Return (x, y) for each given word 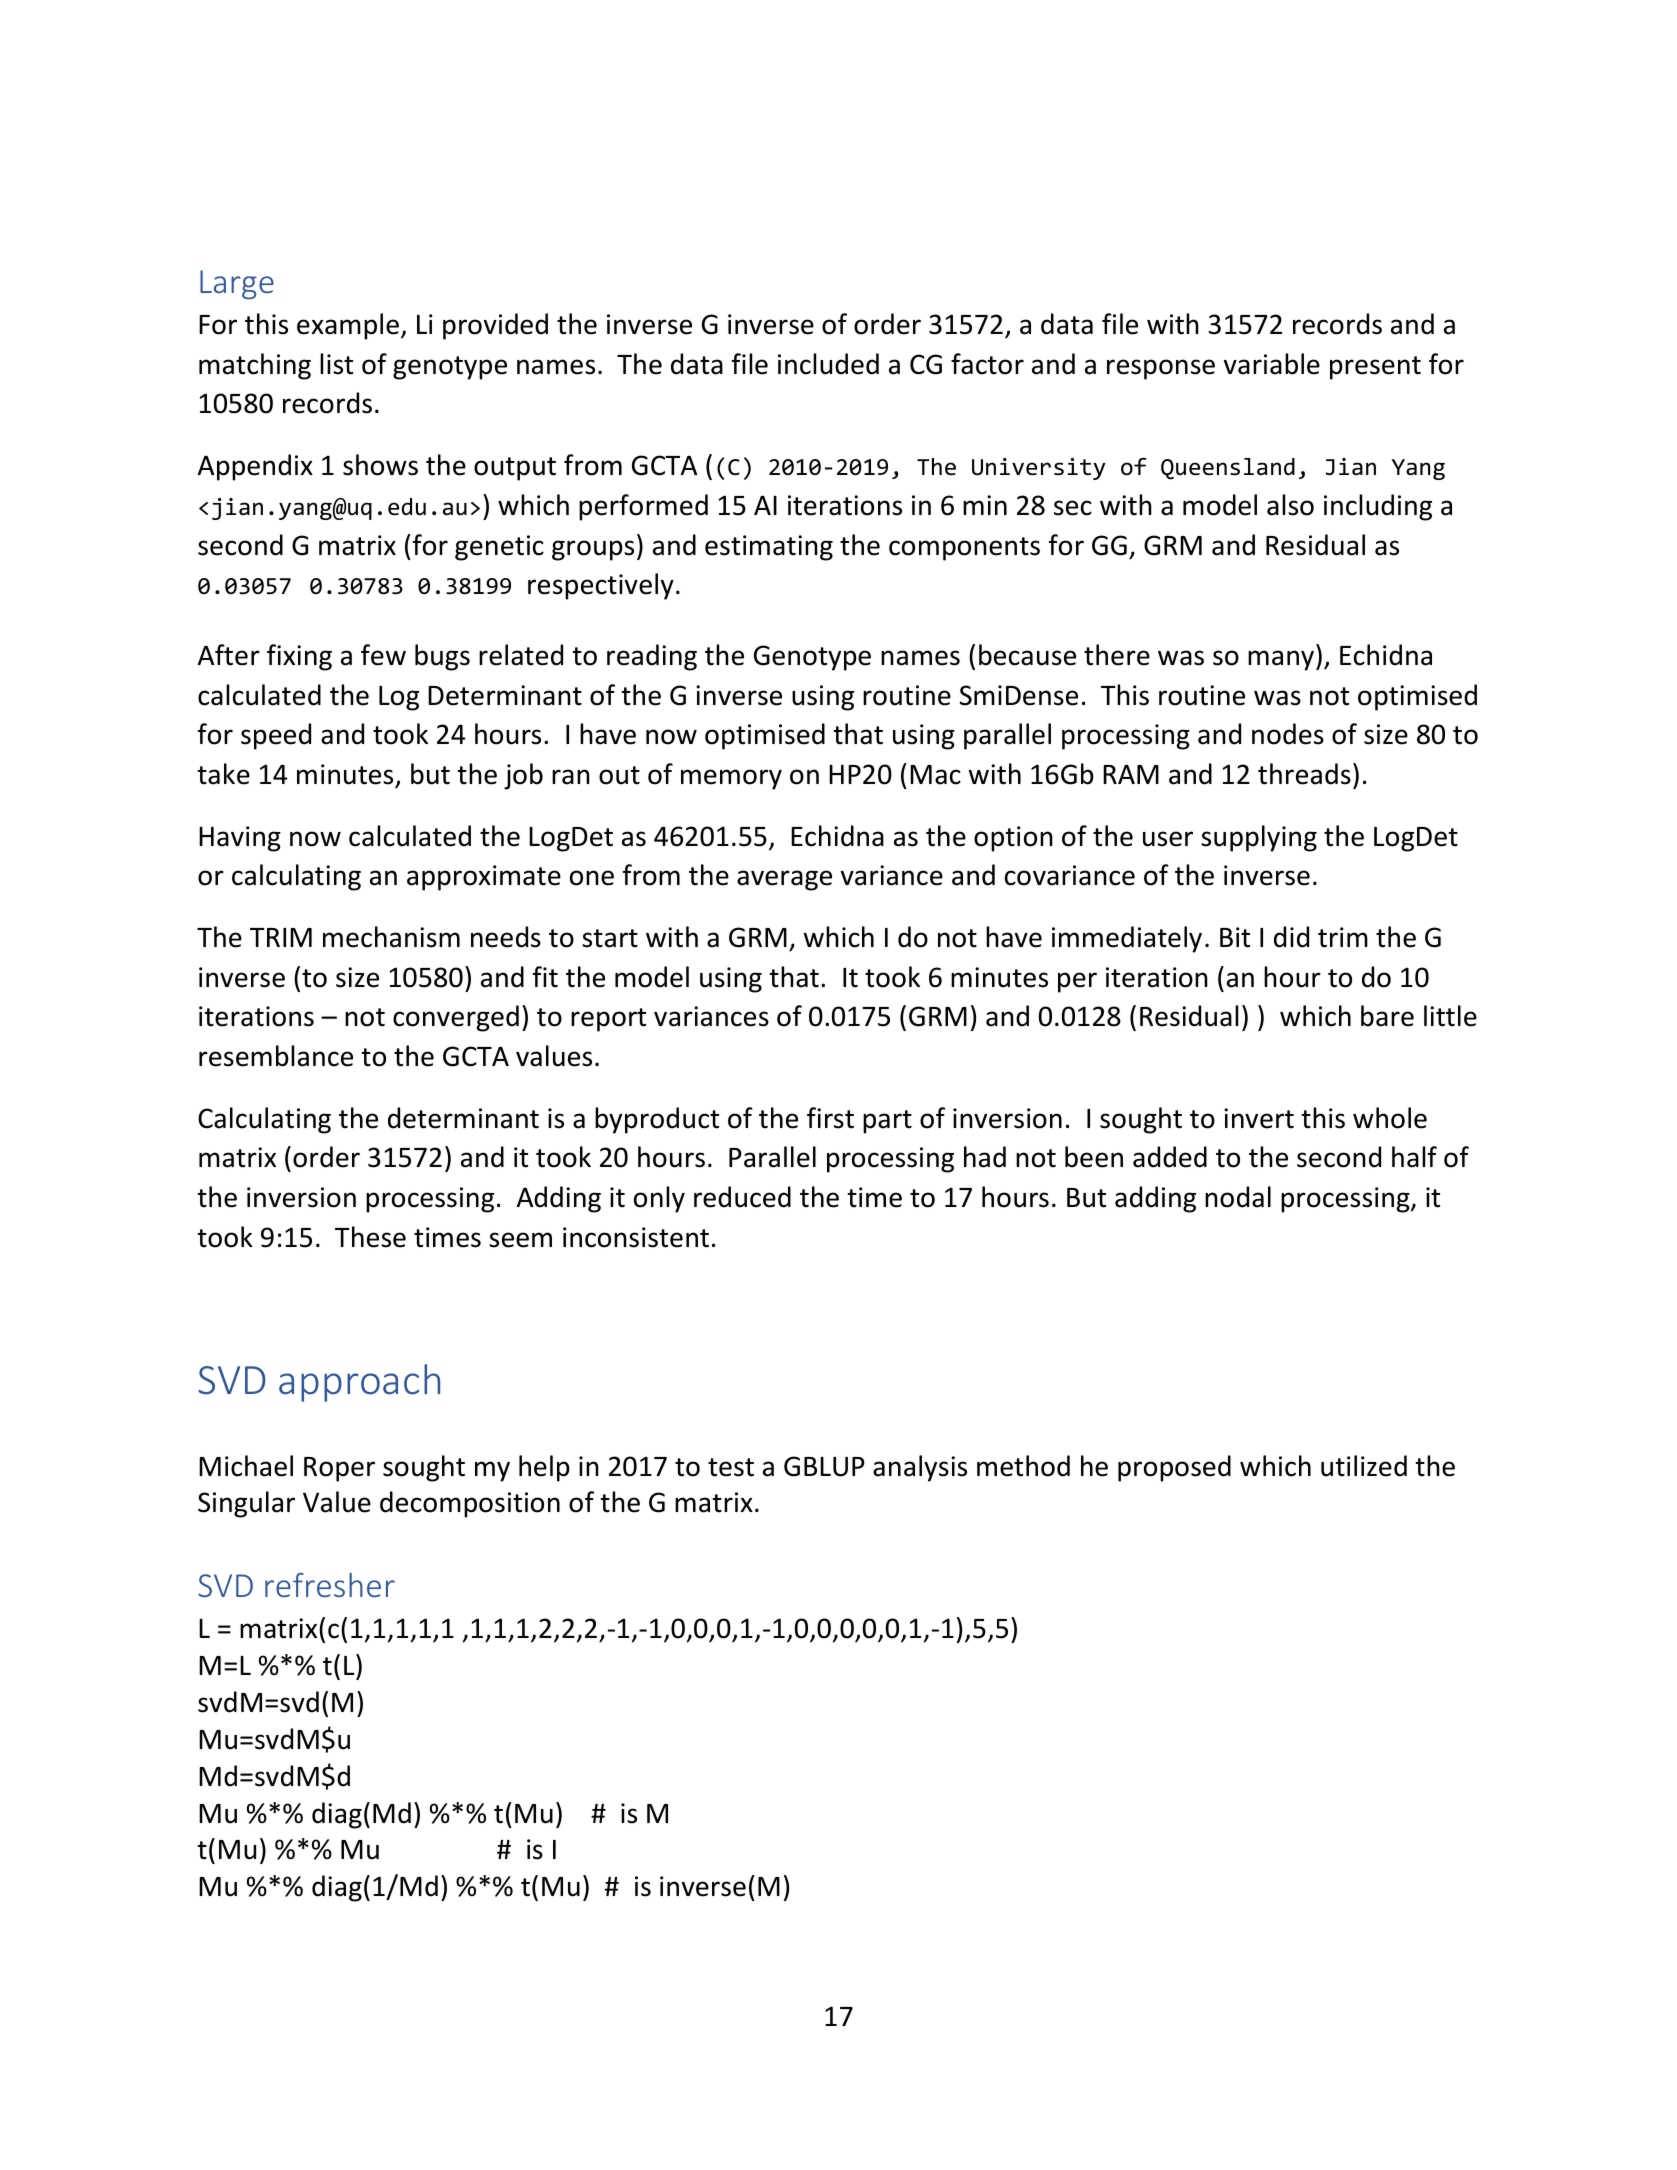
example (348, 326)
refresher (330, 1585)
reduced (742, 1197)
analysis (920, 1468)
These (370, 1237)
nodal (1238, 1197)
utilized (1364, 1466)
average (784, 880)
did (1291, 937)
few (383, 655)
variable (1272, 364)
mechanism (391, 937)
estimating (769, 548)
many (1281, 660)
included (828, 364)
